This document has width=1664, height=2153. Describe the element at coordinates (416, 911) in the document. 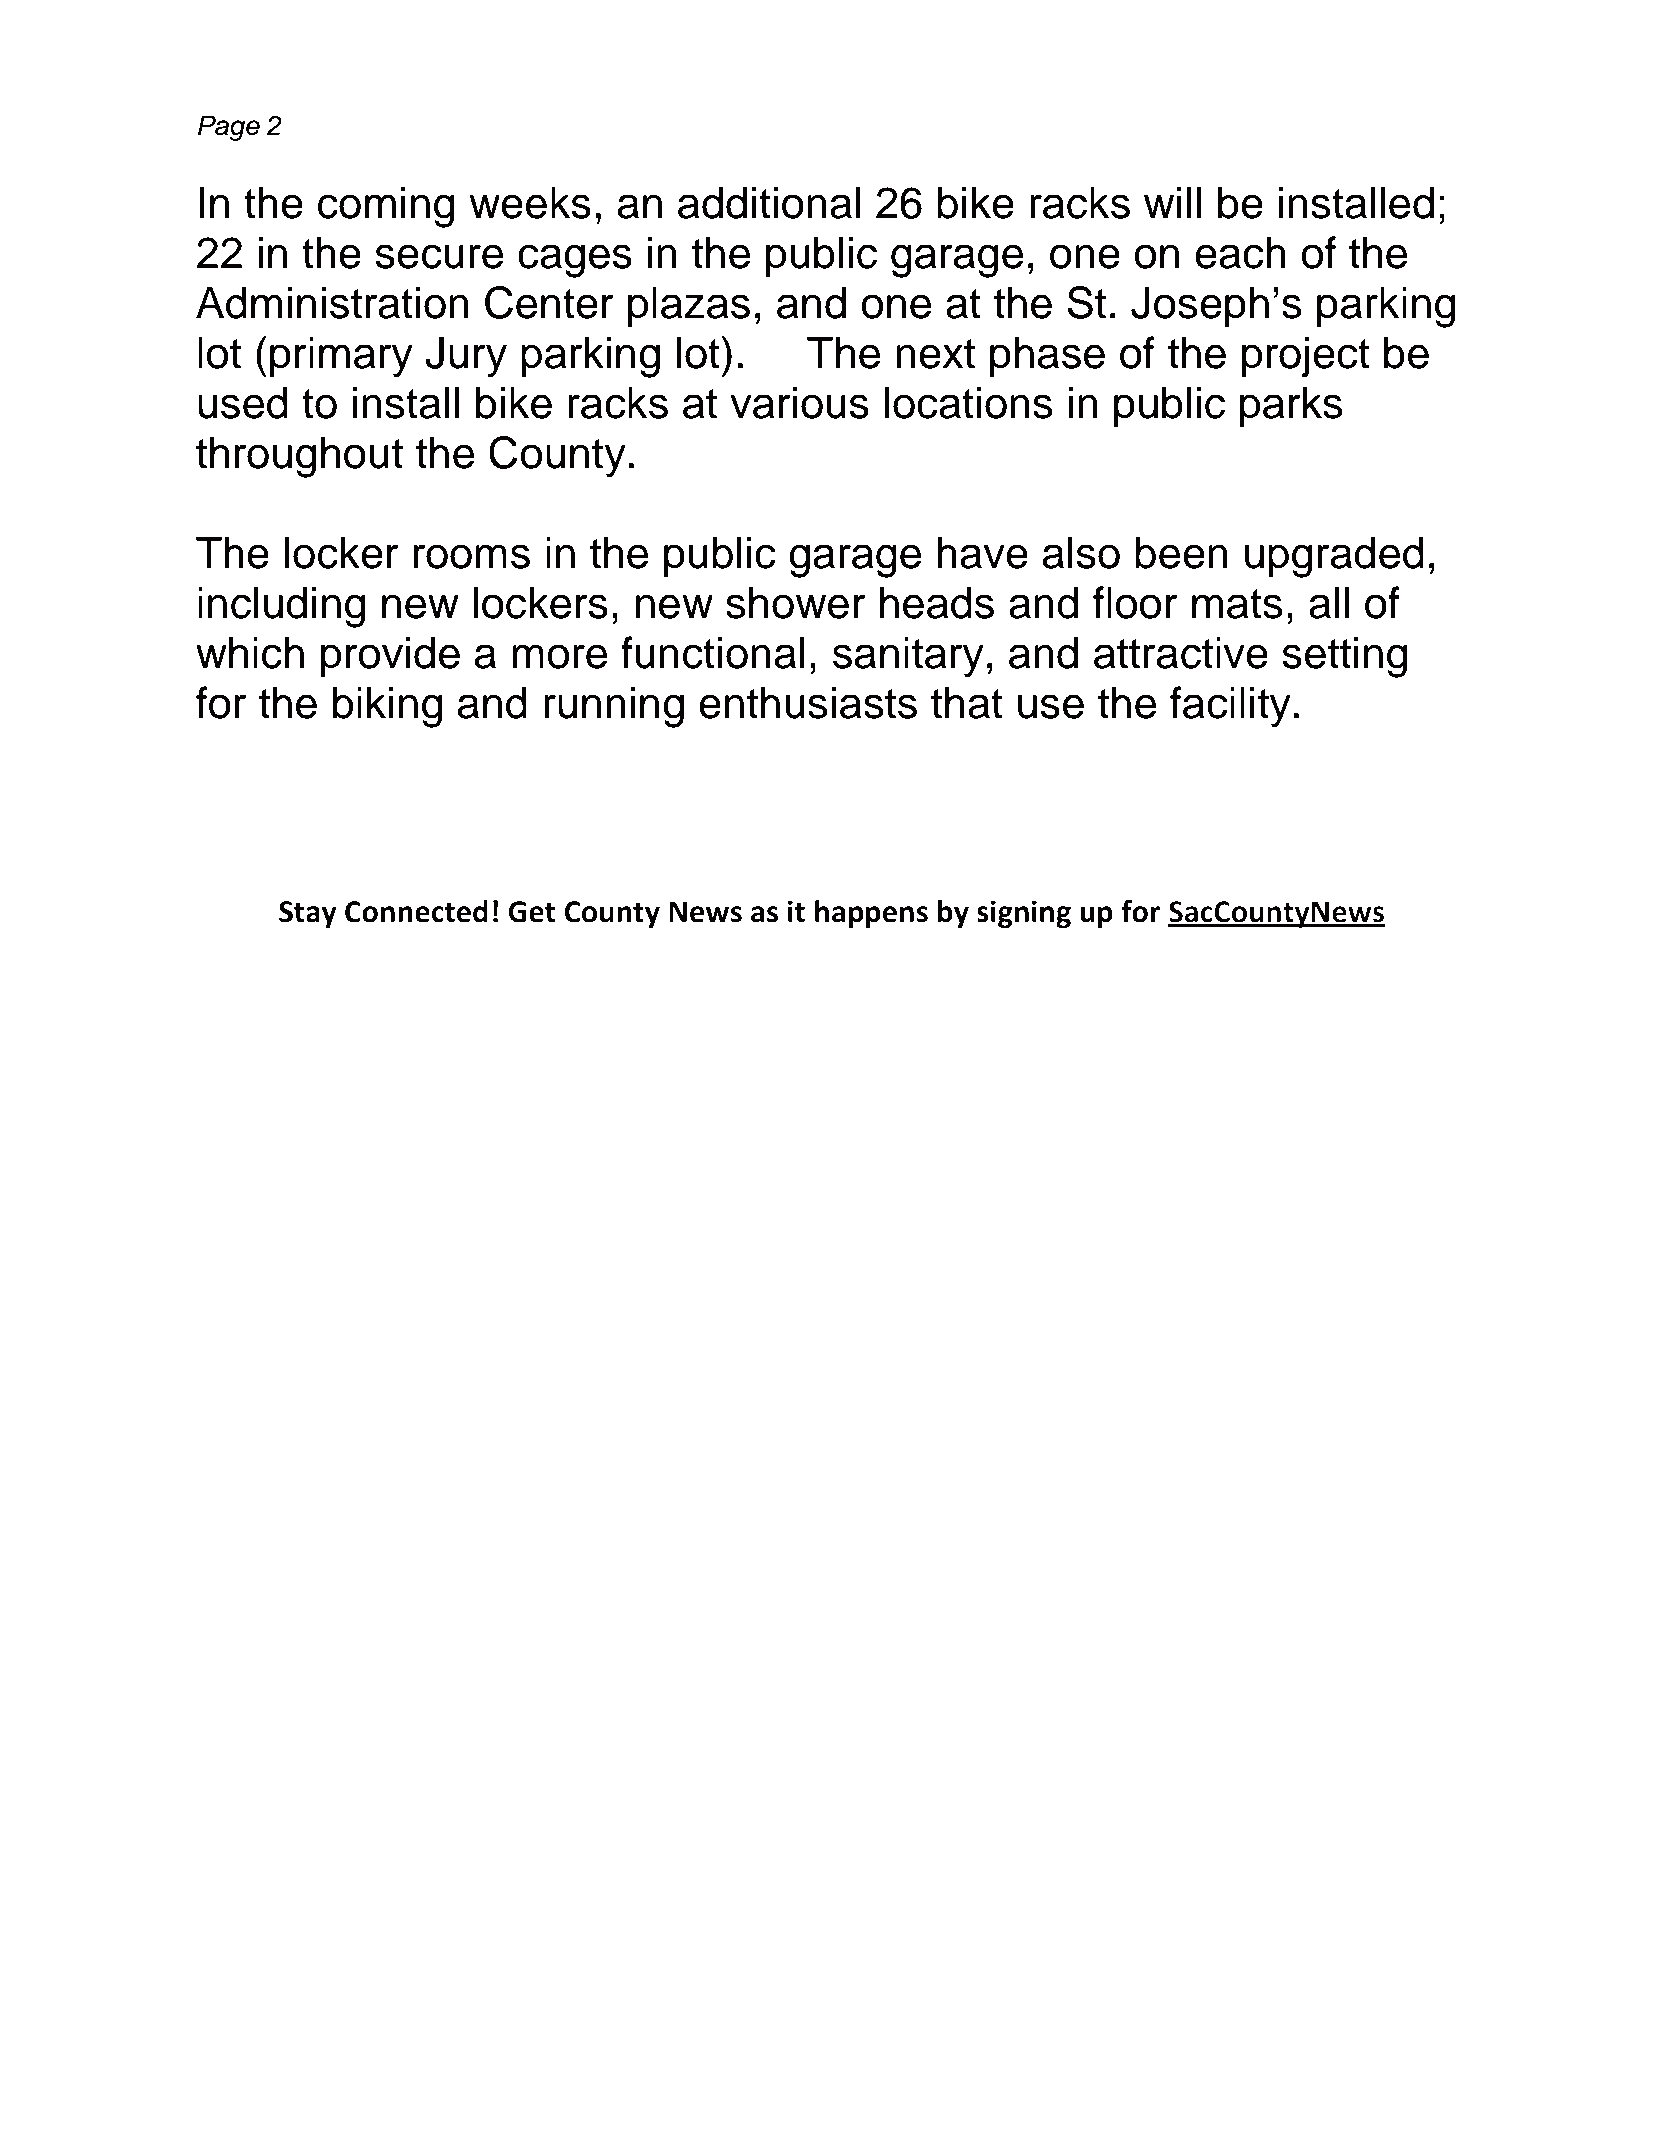

I see `Connected` at that location.
